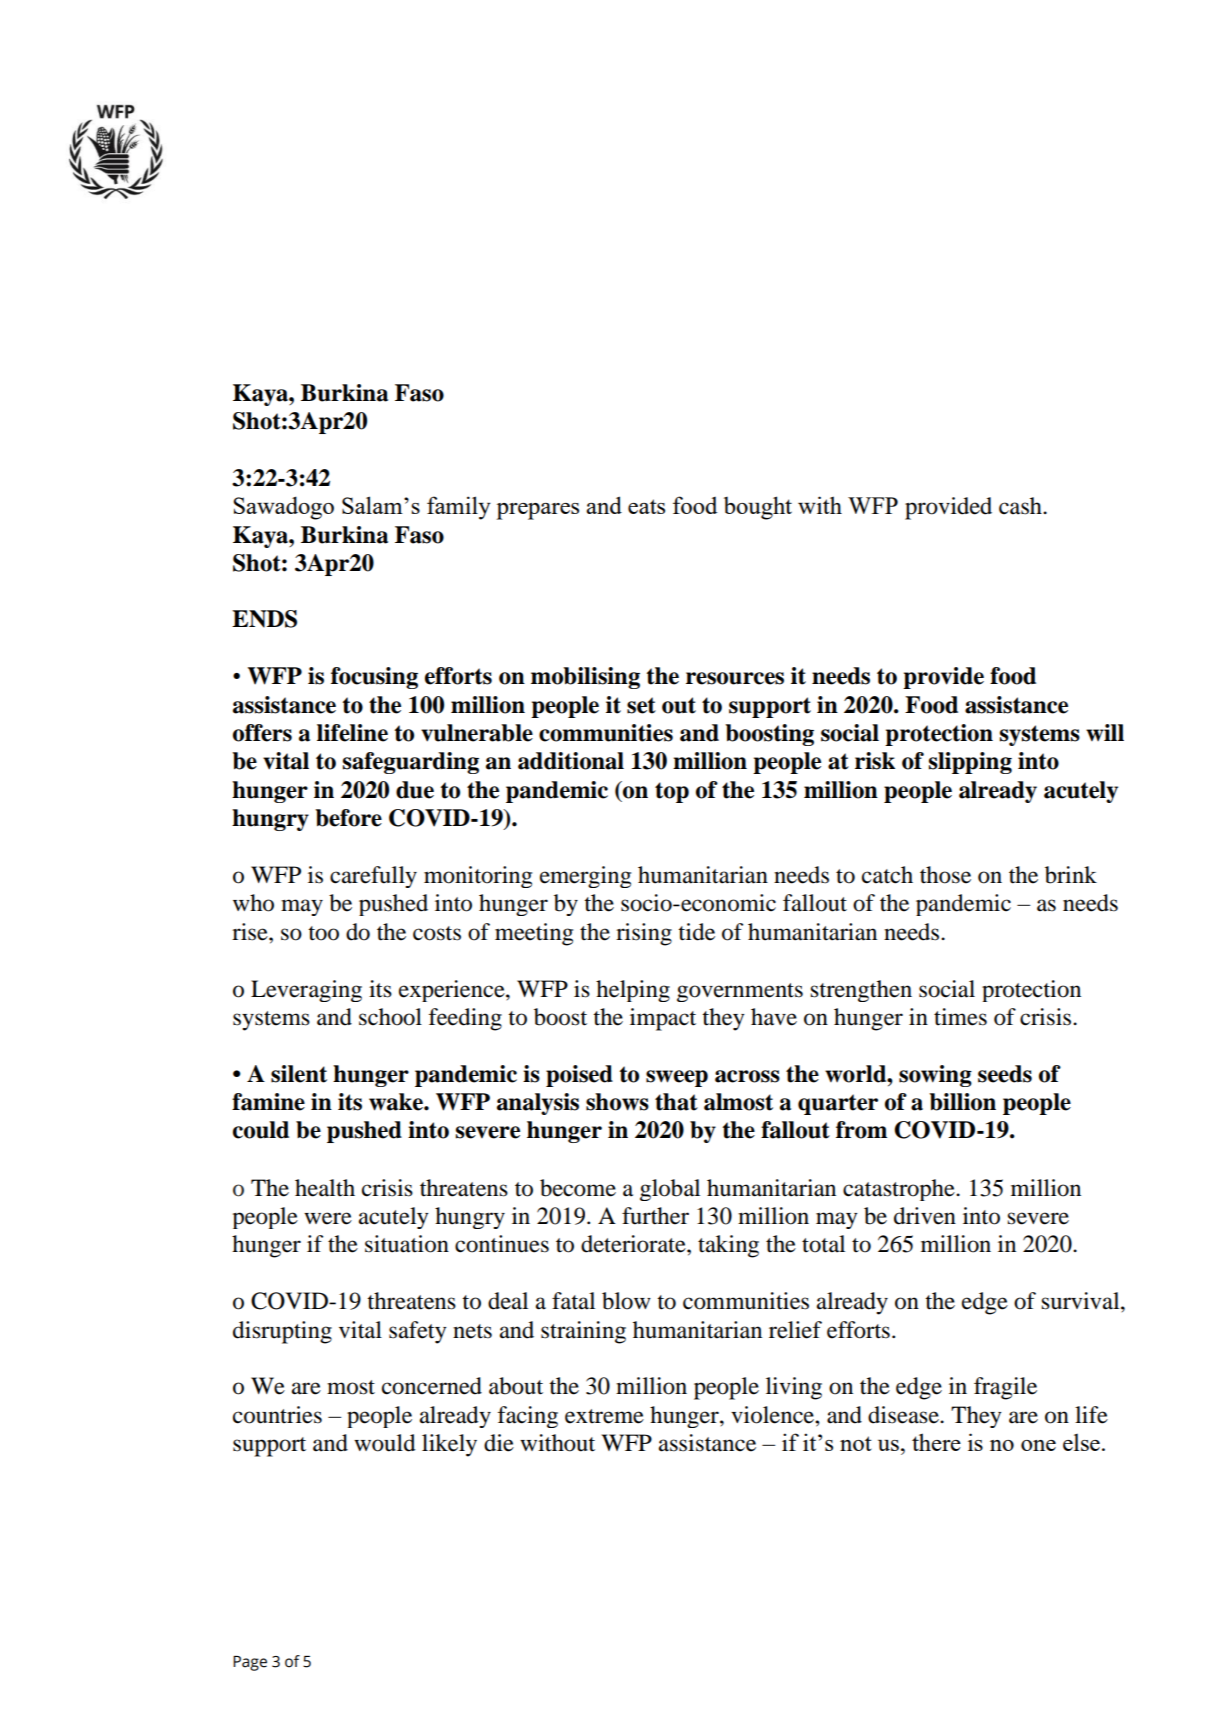  What do you see at coordinates (459, 508) in the document?
I see `family` at bounding box center [459, 508].
